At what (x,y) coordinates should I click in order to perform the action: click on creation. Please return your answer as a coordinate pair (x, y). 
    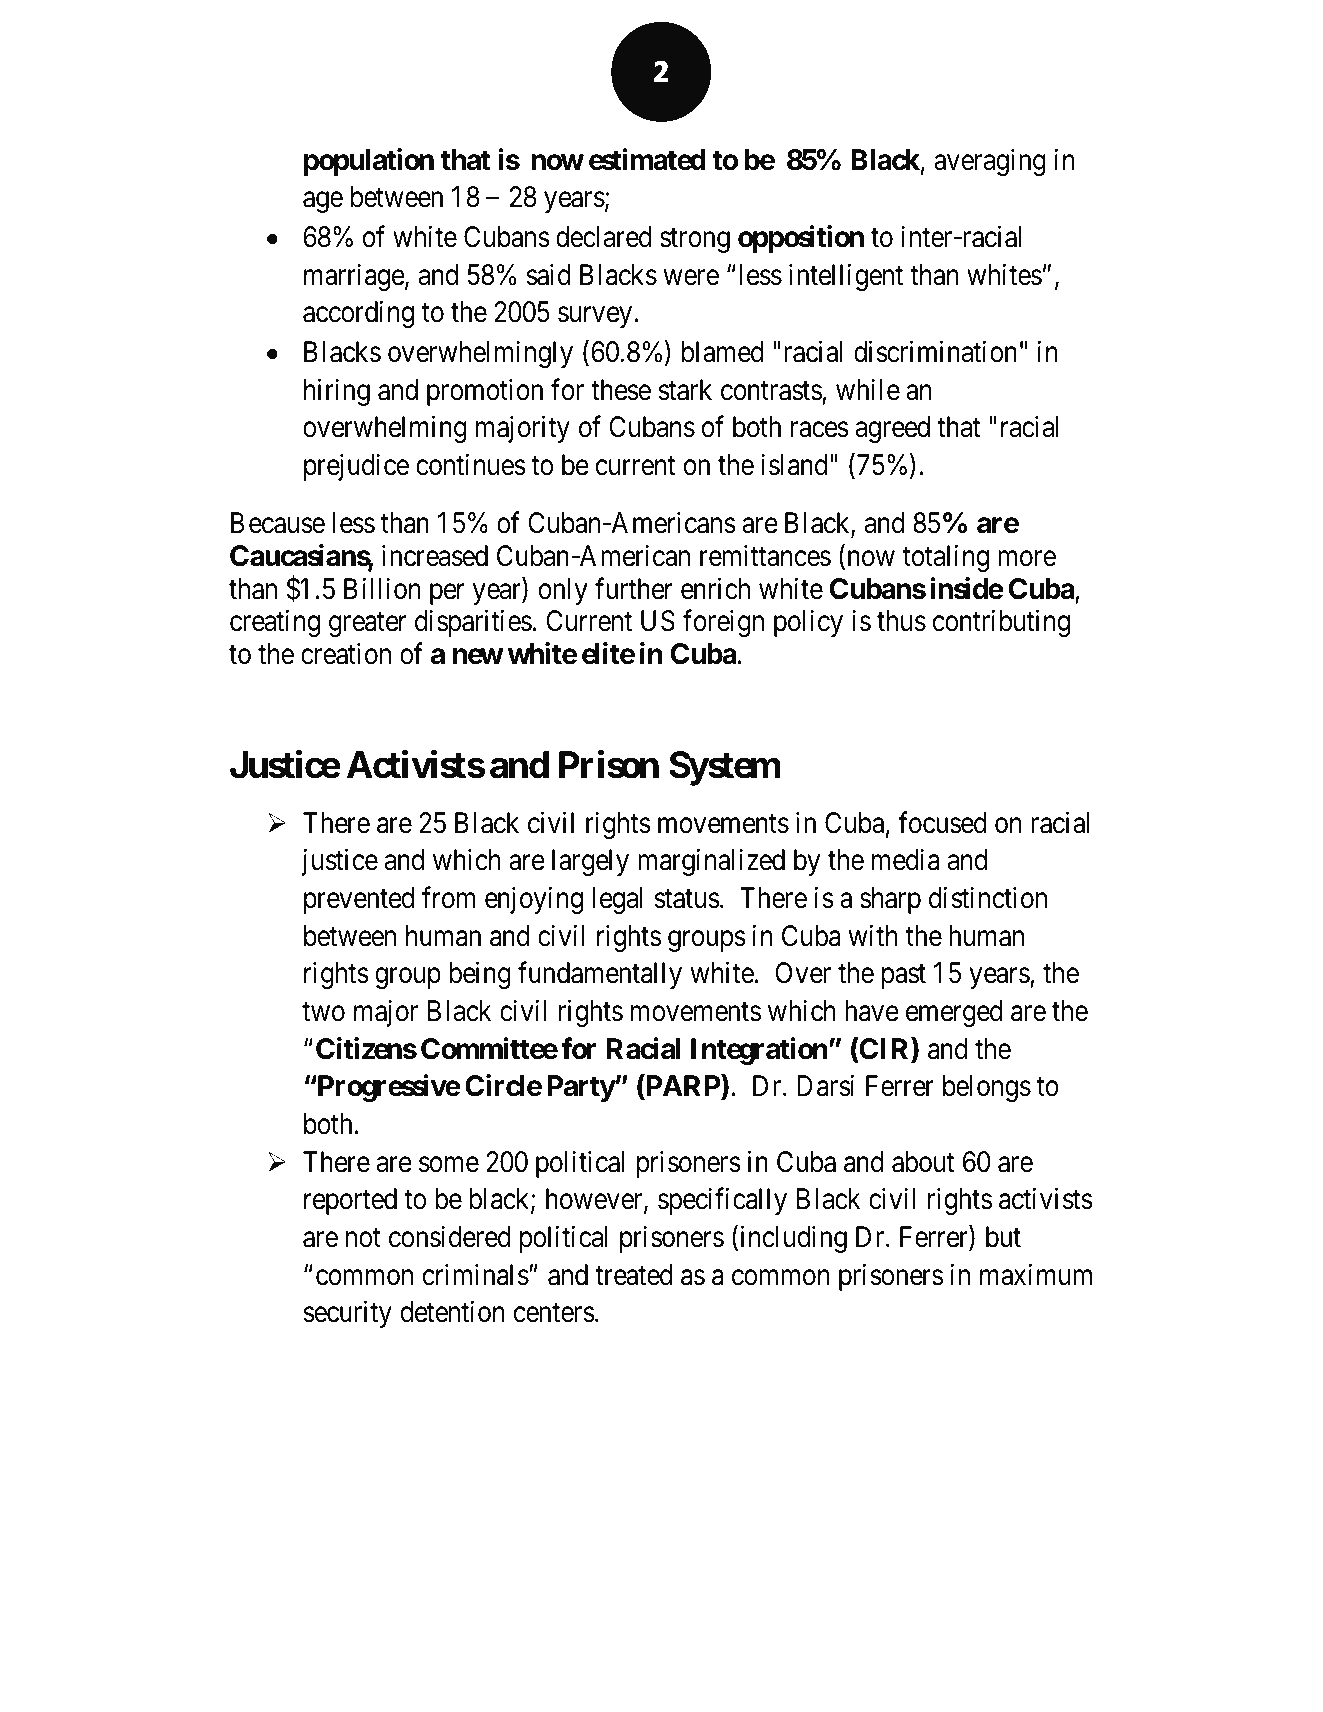
    Looking at the image, I should click on (346, 654).
